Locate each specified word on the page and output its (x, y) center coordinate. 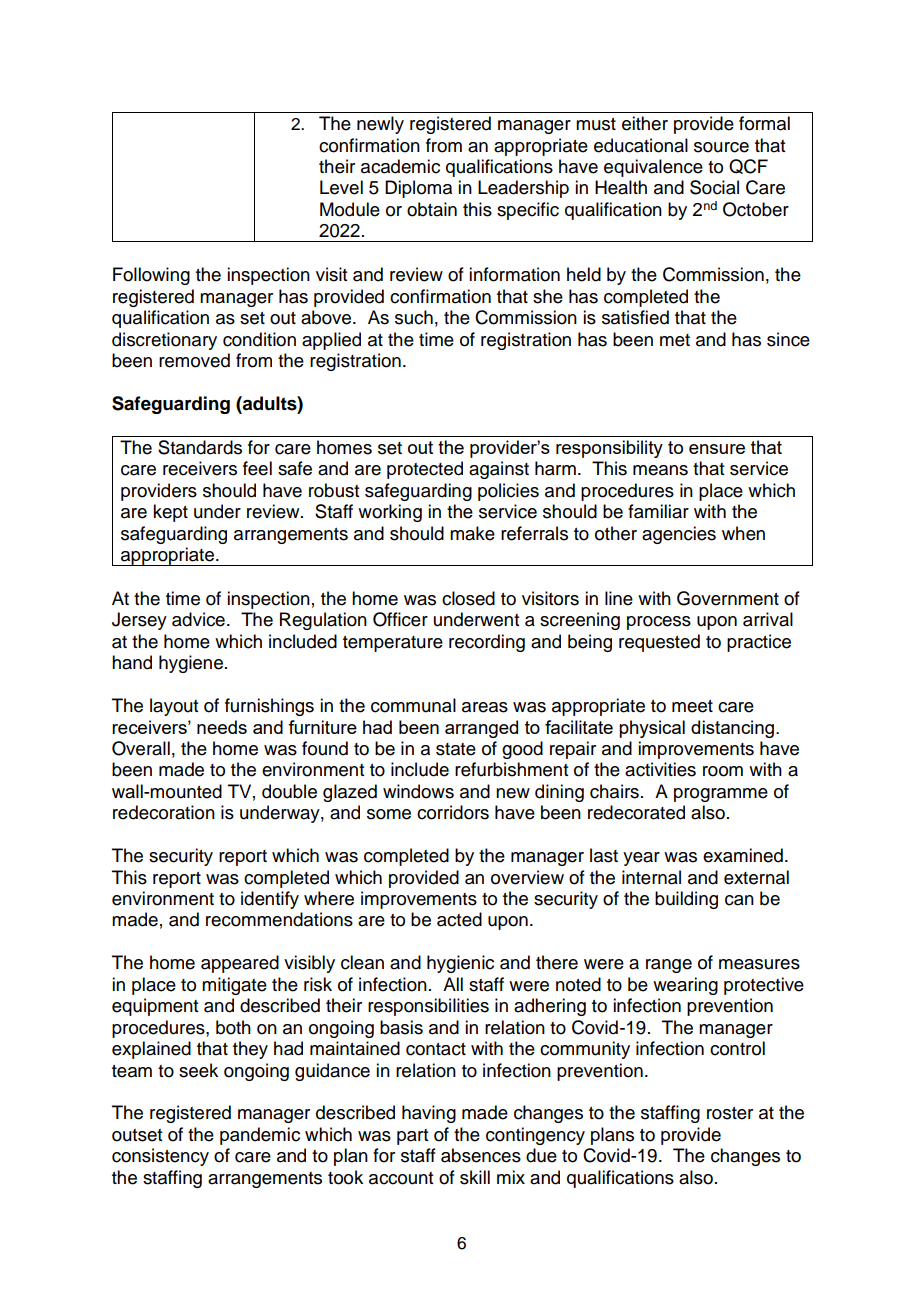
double (289, 791)
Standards (200, 447)
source (721, 147)
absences (481, 1155)
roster (730, 1113)
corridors (453, 812)
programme (721, 795)
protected (425, 470)
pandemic (260, 1136)
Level (341, 187)
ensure (717, 449)
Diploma (418, 189)
